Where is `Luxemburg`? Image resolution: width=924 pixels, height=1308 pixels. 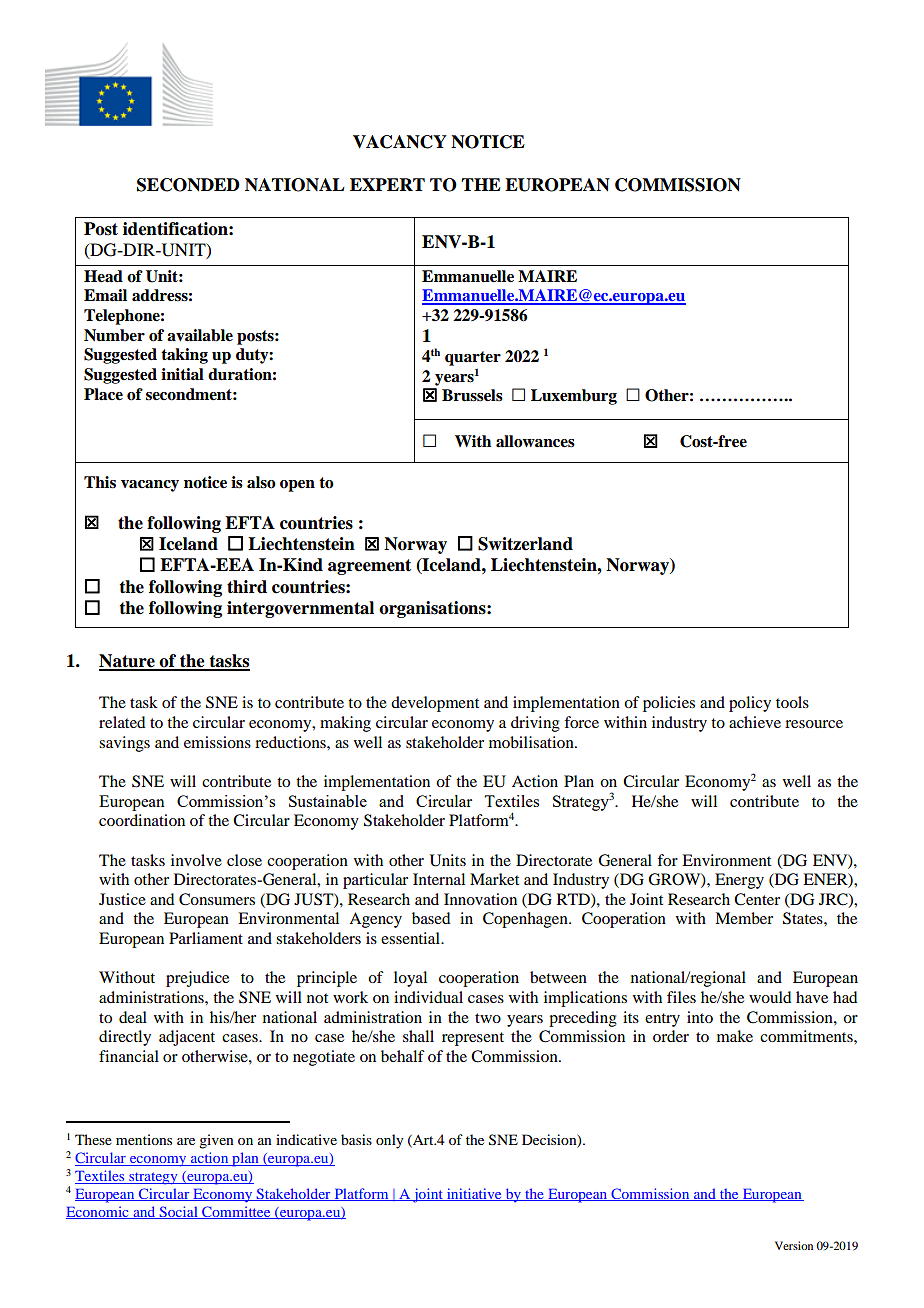
Luxemburg is located at coordinates (574, 397).
